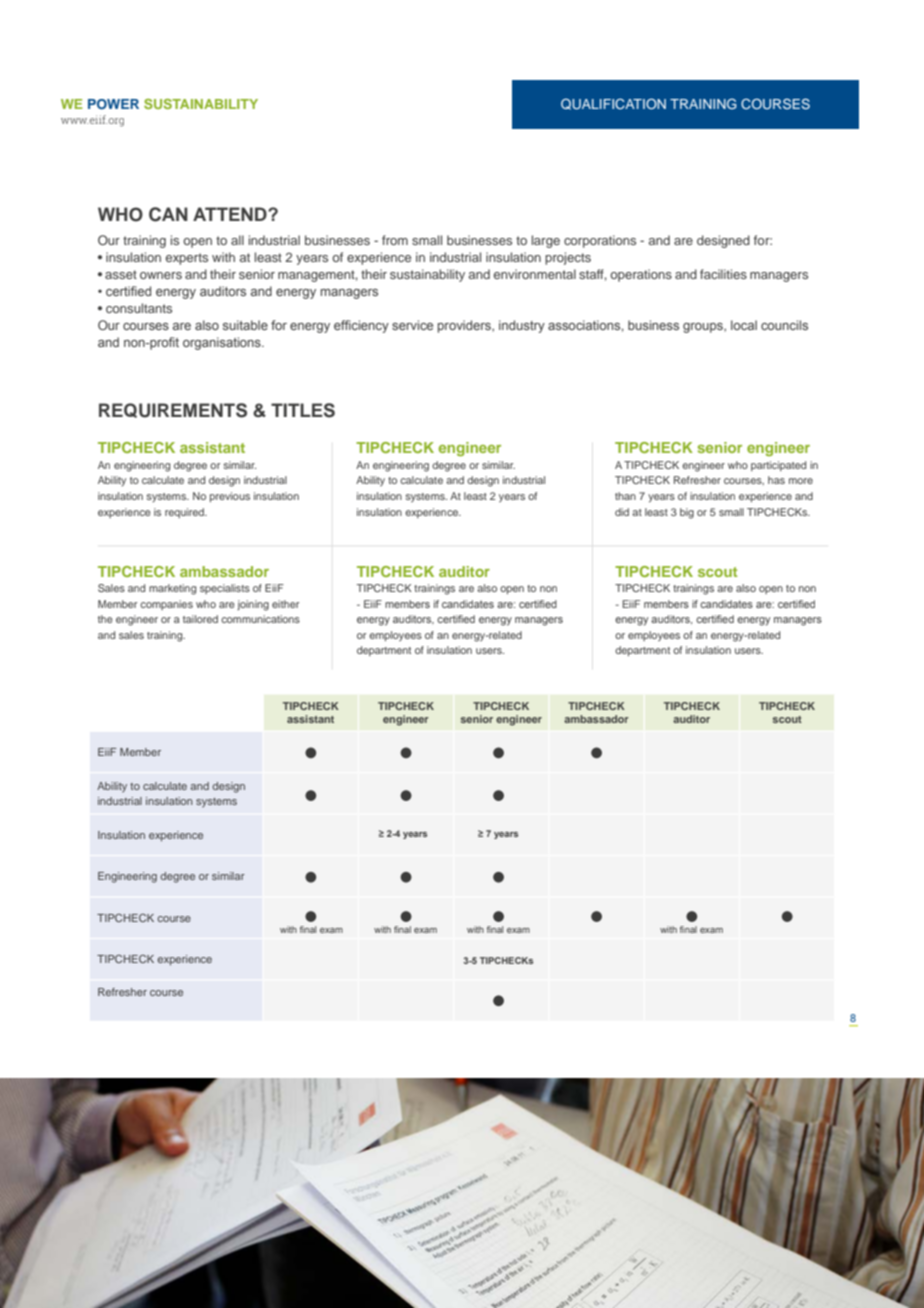 The height and width of the screenshot is (1308, 924). I want to click on POWER, so click(113, 104).
